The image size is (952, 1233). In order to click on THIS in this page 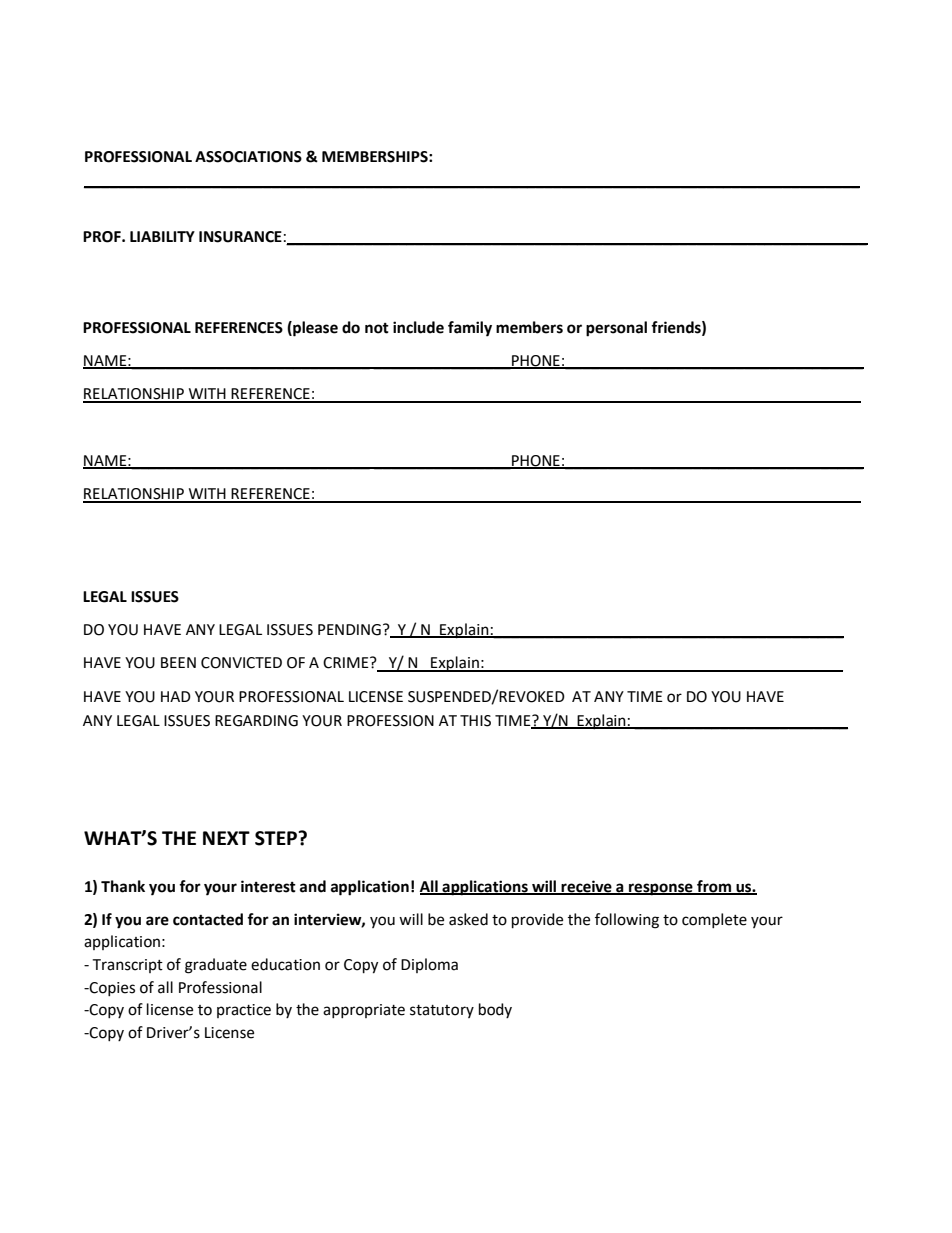, I will do `click(475, 721)`.
